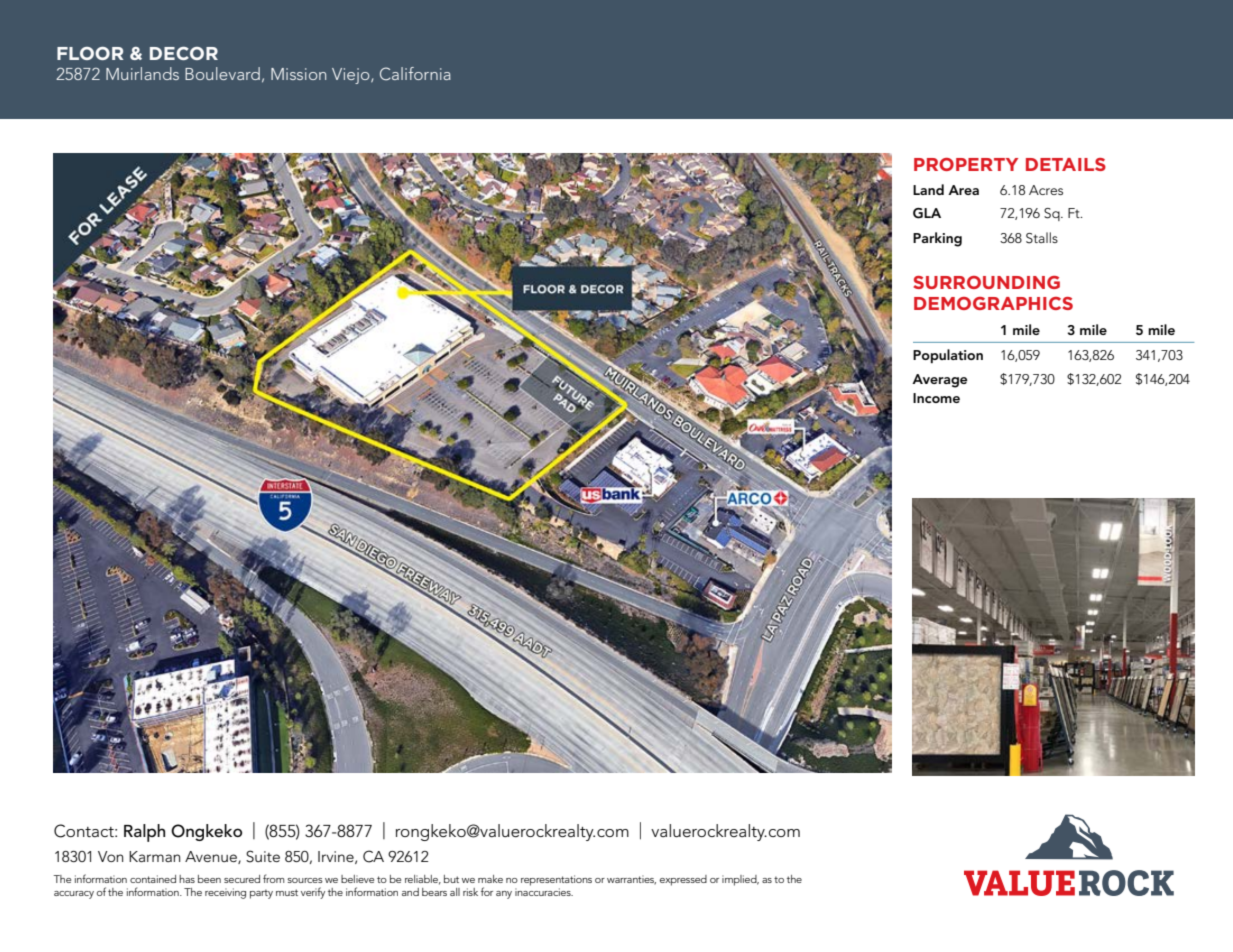 The image size is (1233, 952). I want to click on representations, so click(556, 880).
